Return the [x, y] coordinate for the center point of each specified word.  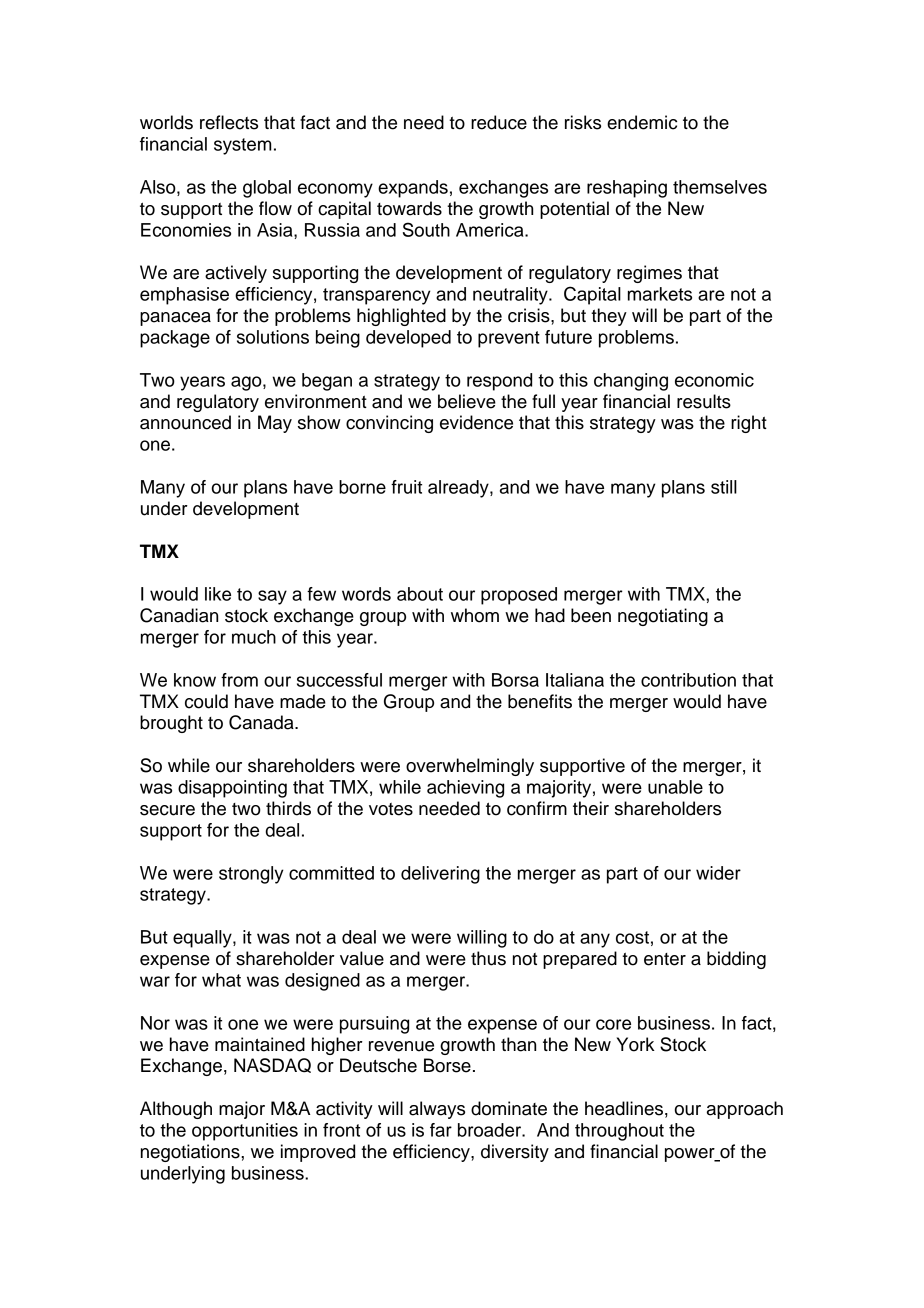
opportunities [245, 1132]
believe [467, 401]
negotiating [663, 617]
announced [185, 422]
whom [475, 615]
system [242, 146]
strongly [251, 875]
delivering [440, 875]
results [704, 401]
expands [413, 189]
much [254, 637]
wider [718, 873]
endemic [642, 122]
